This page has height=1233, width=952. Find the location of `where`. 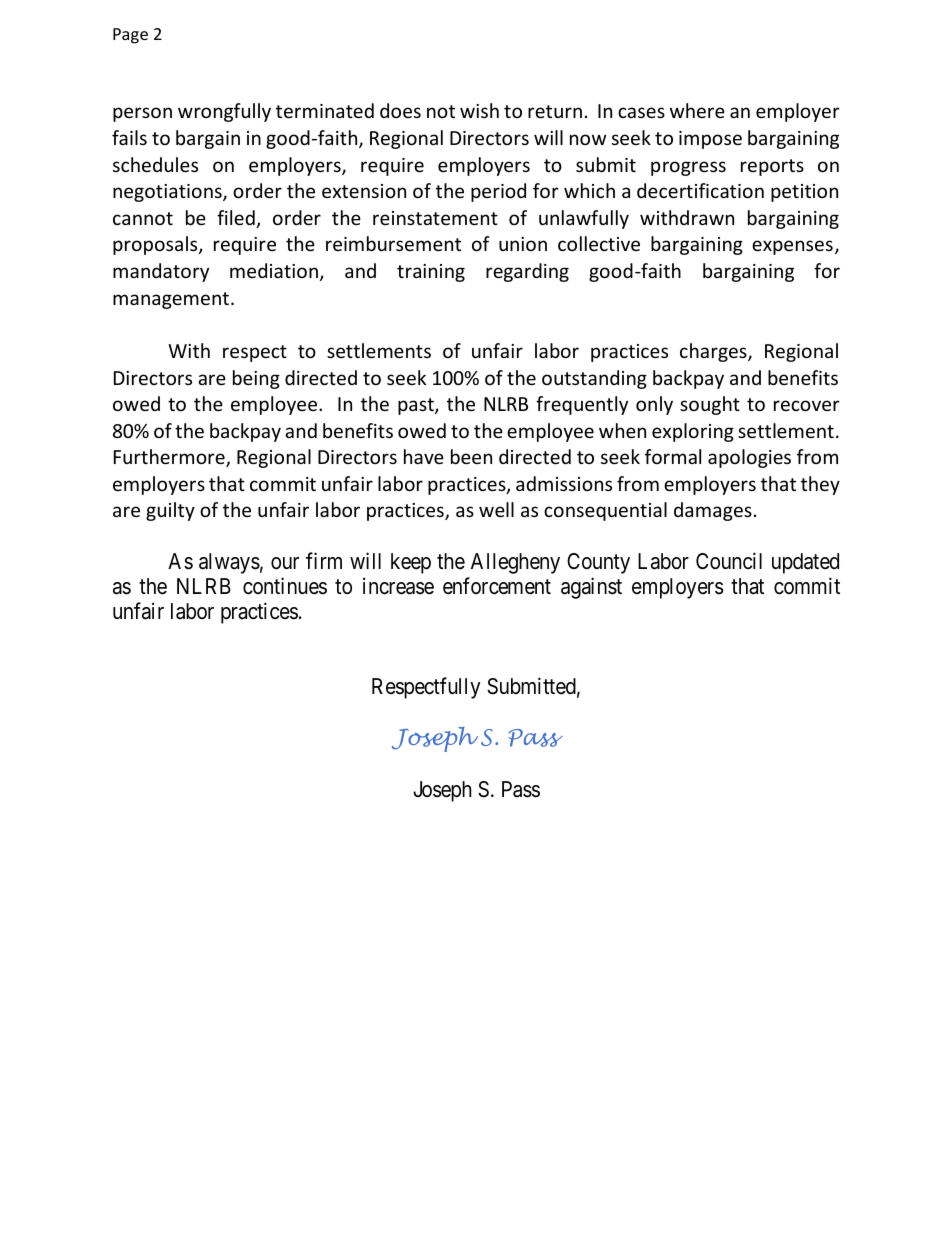

where is located at coordinates (697, 110).
